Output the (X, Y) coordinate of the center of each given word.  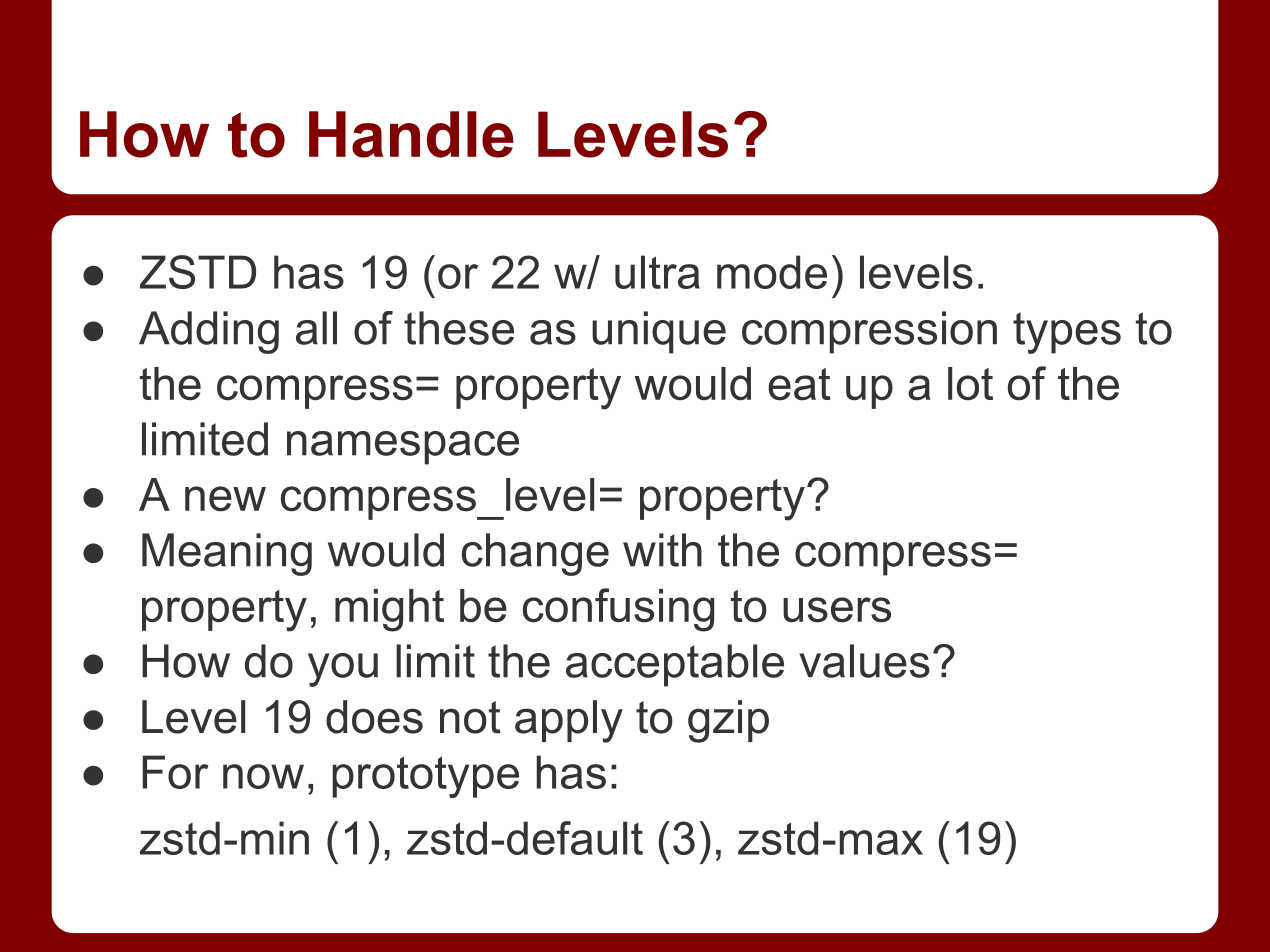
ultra (657, 272)
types (1067, 333)
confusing (618, 610)
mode (772, 272)
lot (970, 384)
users (837, 610)
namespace (403, 448)
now (263, 776)
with (662, 550)
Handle (411, 134)
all (316, 328)
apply (569, 721)
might (389, 610)
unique (659, 332)
